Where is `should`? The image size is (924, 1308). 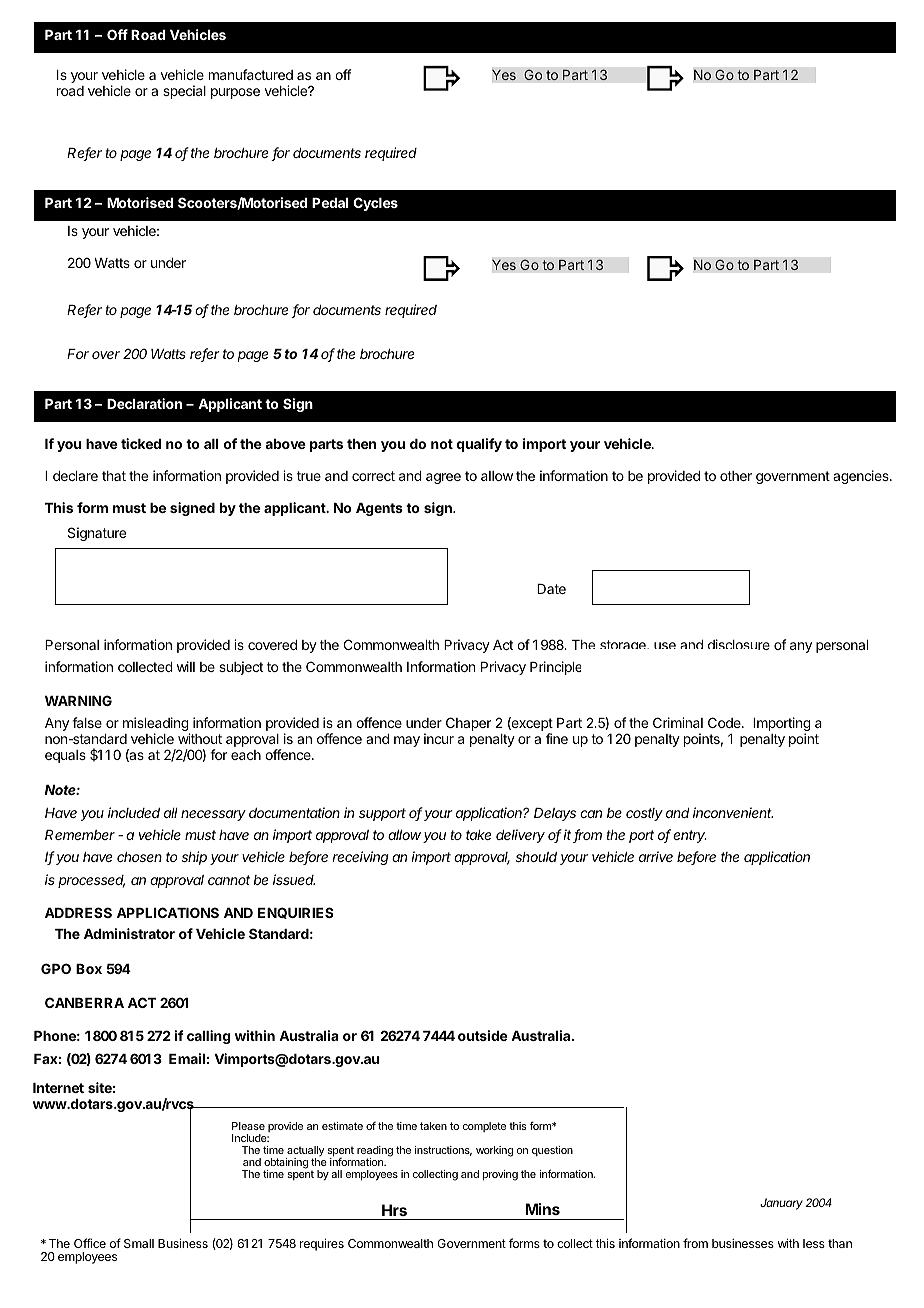
should is located at coordinates (536, 857).
